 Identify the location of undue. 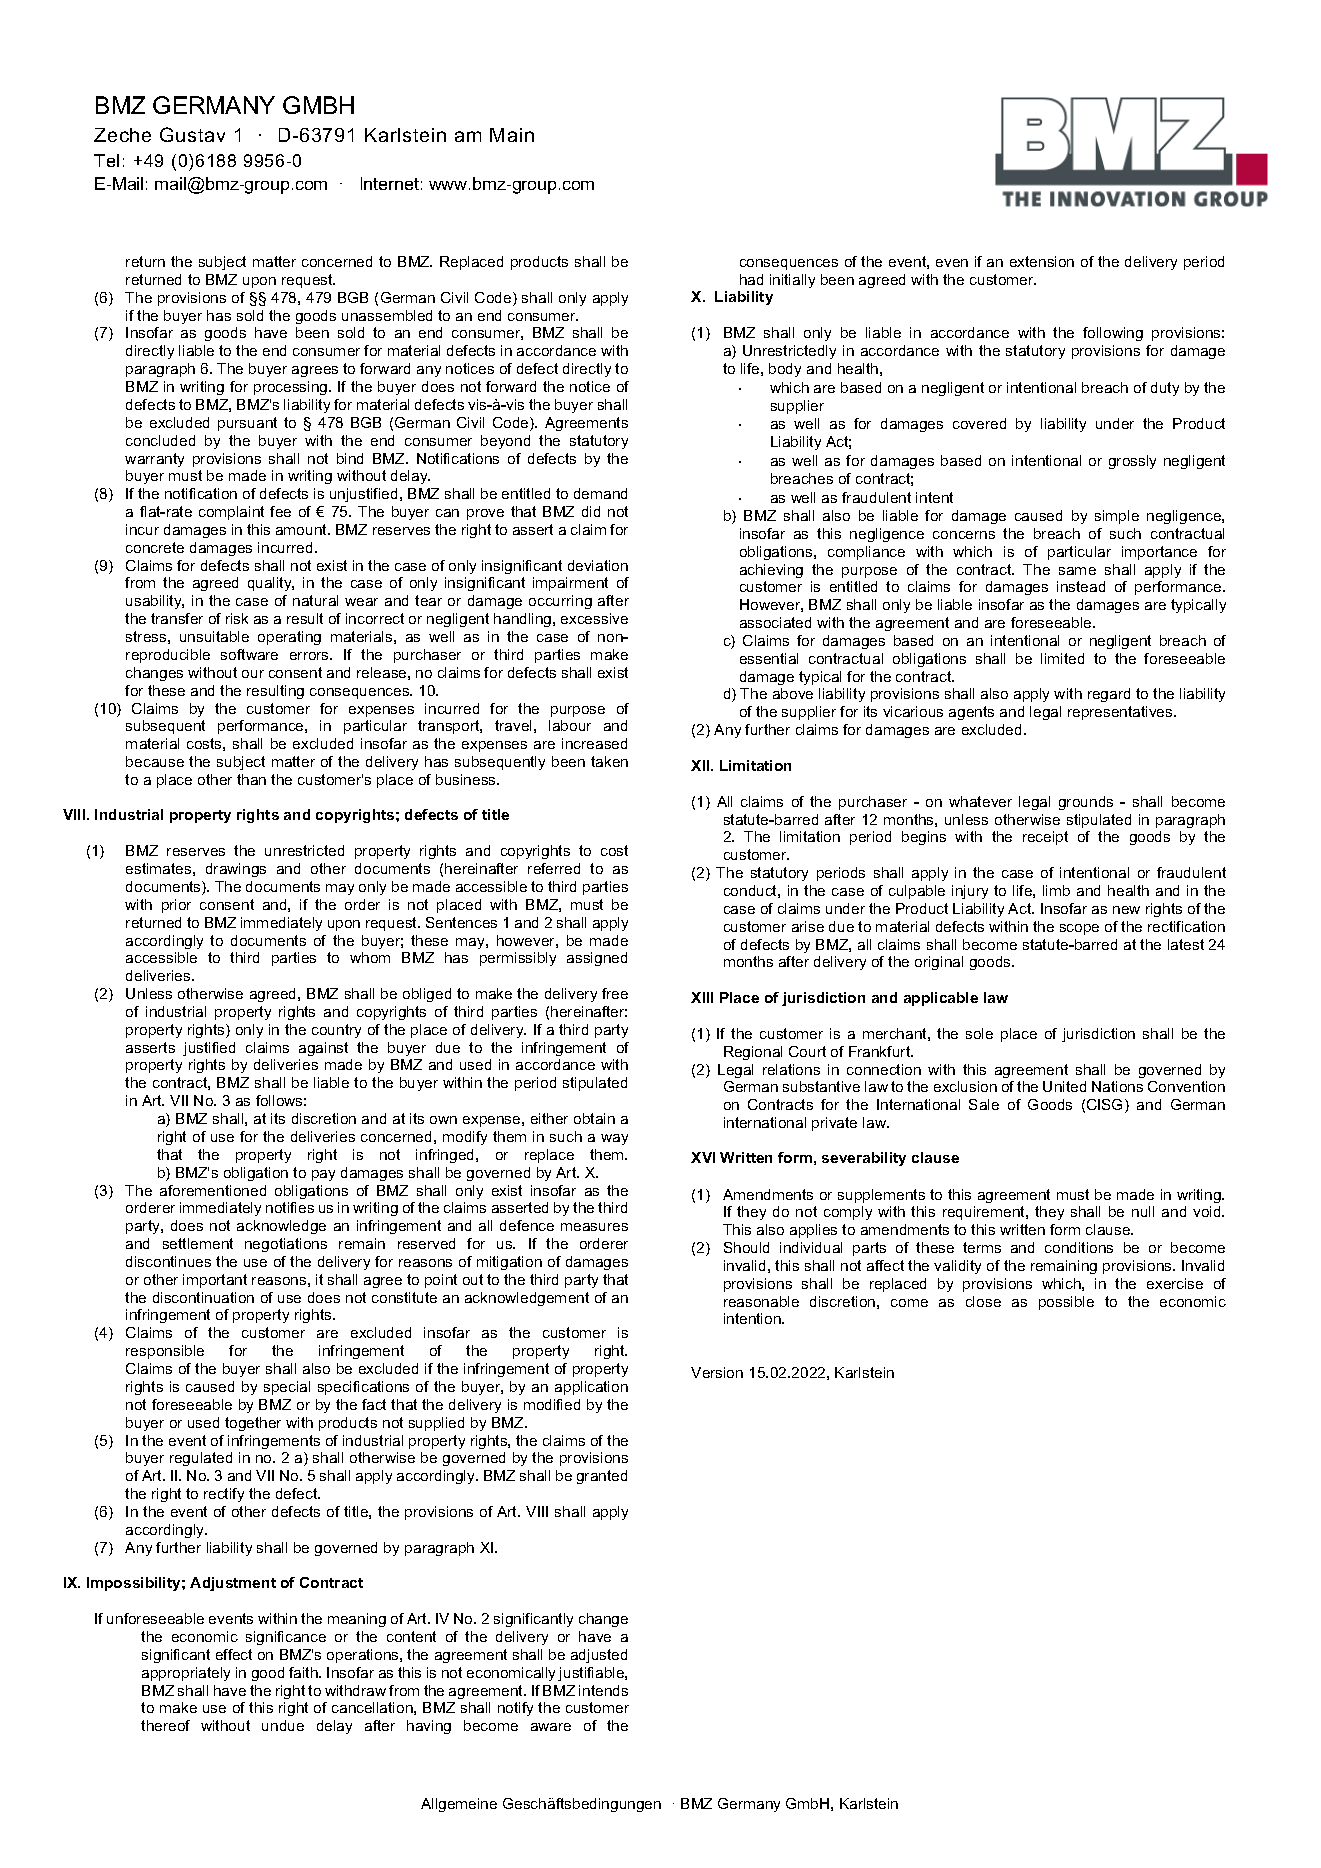
(283, 1725).
